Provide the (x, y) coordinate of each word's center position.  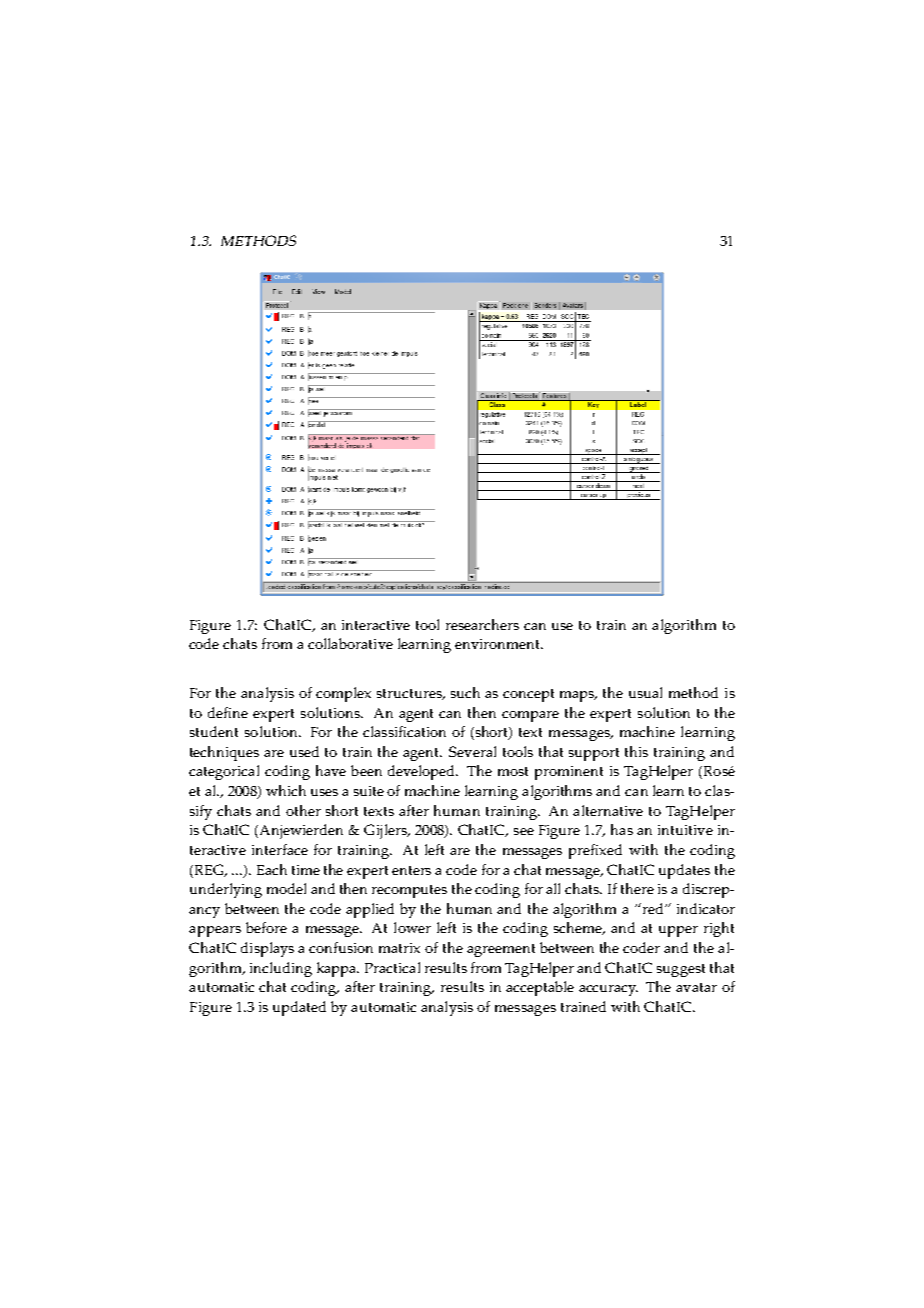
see (524, 831)
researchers (482, 624)
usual (645, 692)
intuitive (685, 830)
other (303, 810)
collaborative (350, 643)
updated (299, 1008)
